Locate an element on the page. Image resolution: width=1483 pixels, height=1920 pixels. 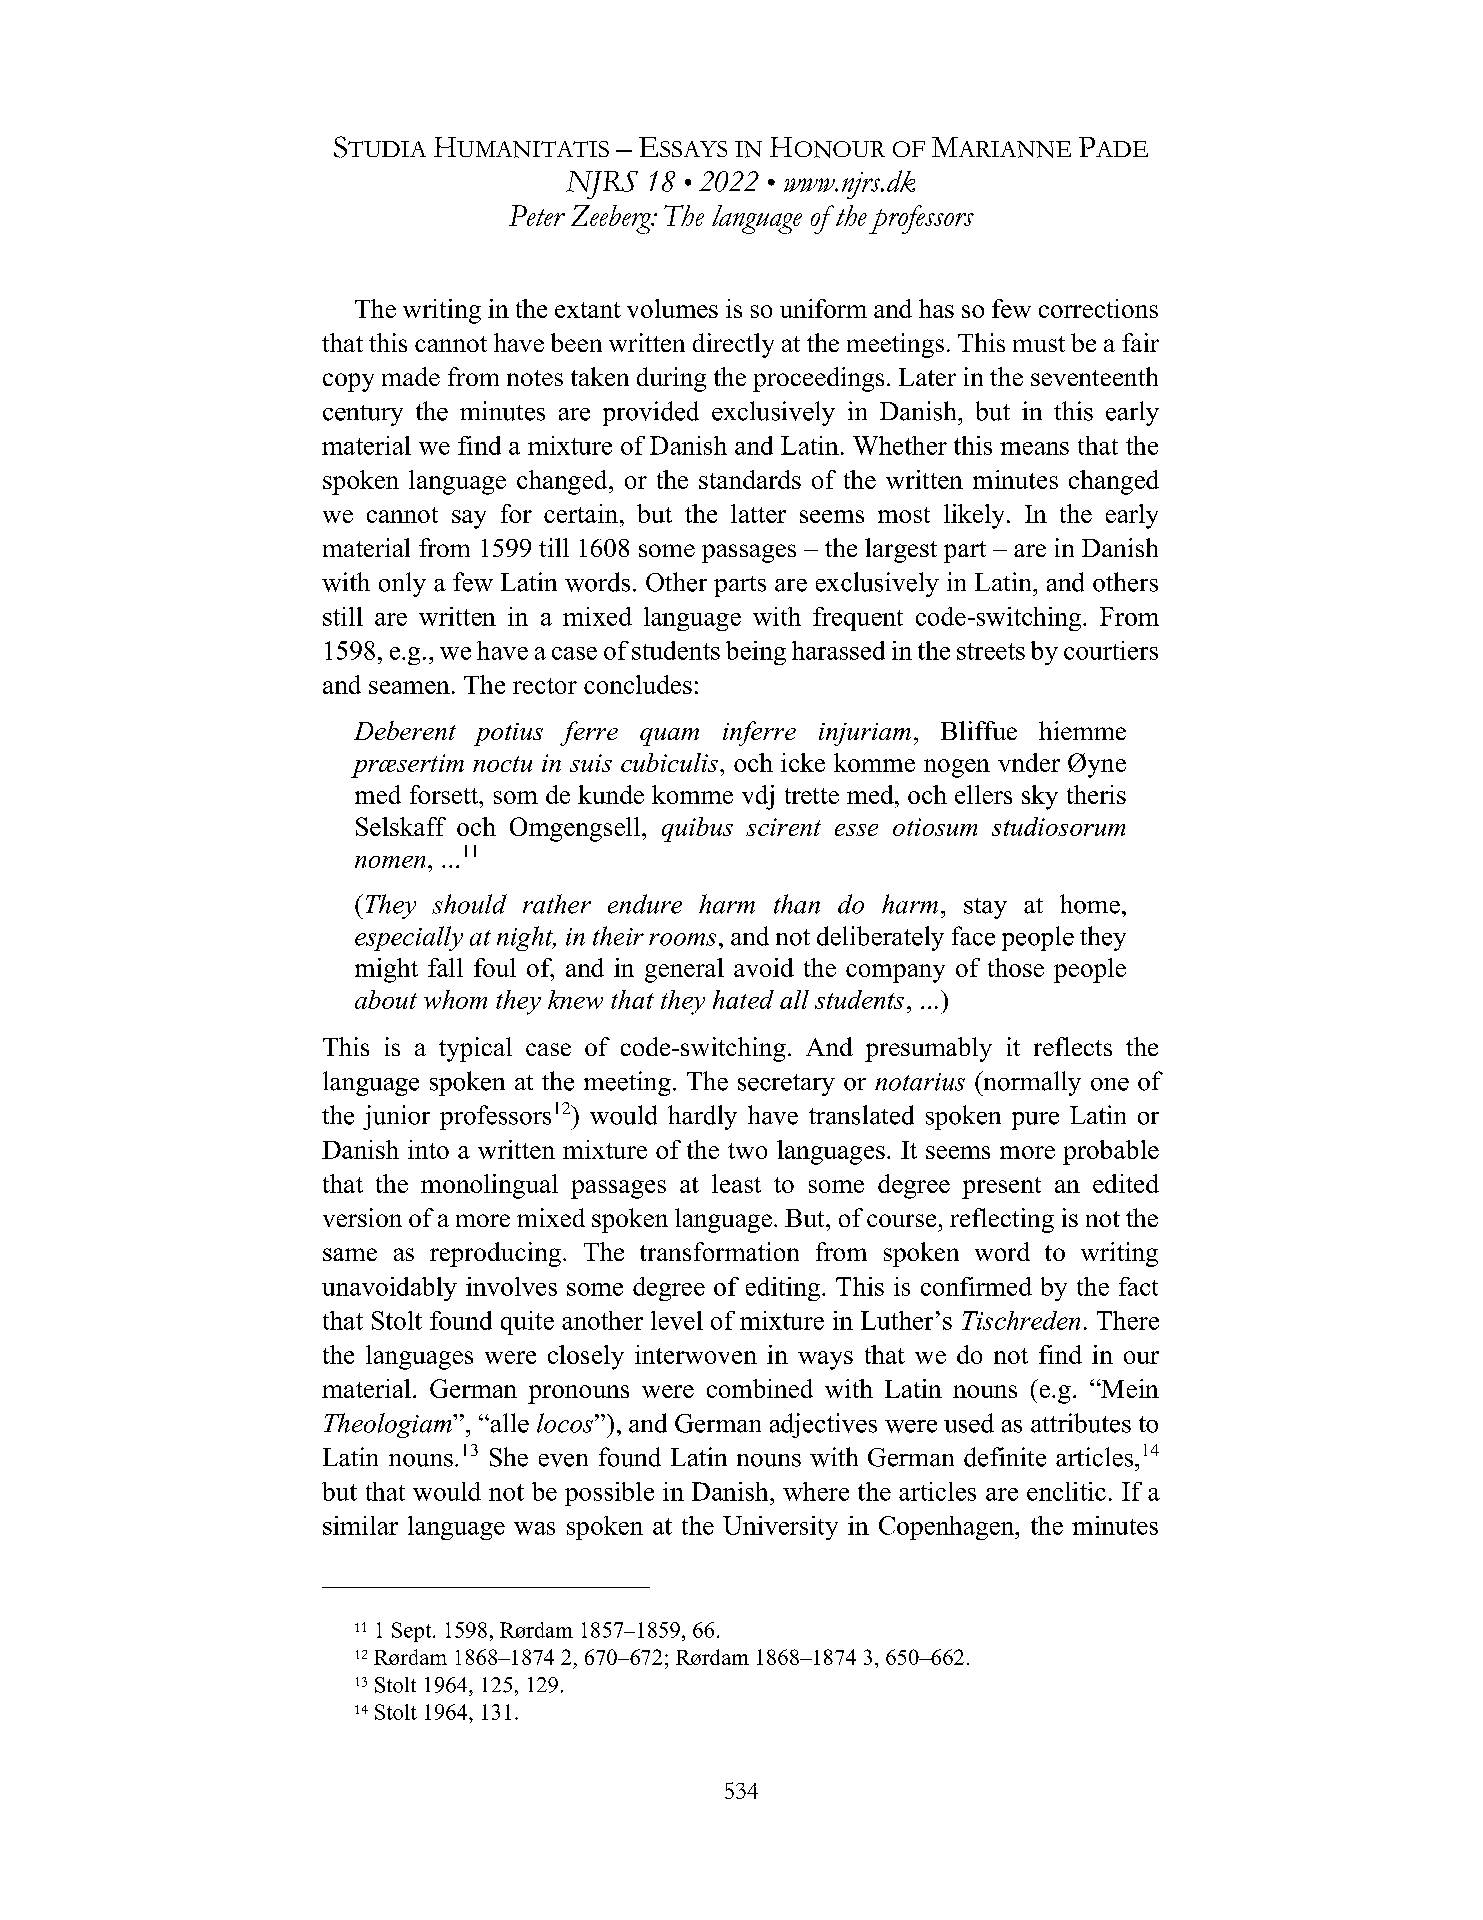
sky is located at coordinates (1040, 797).
